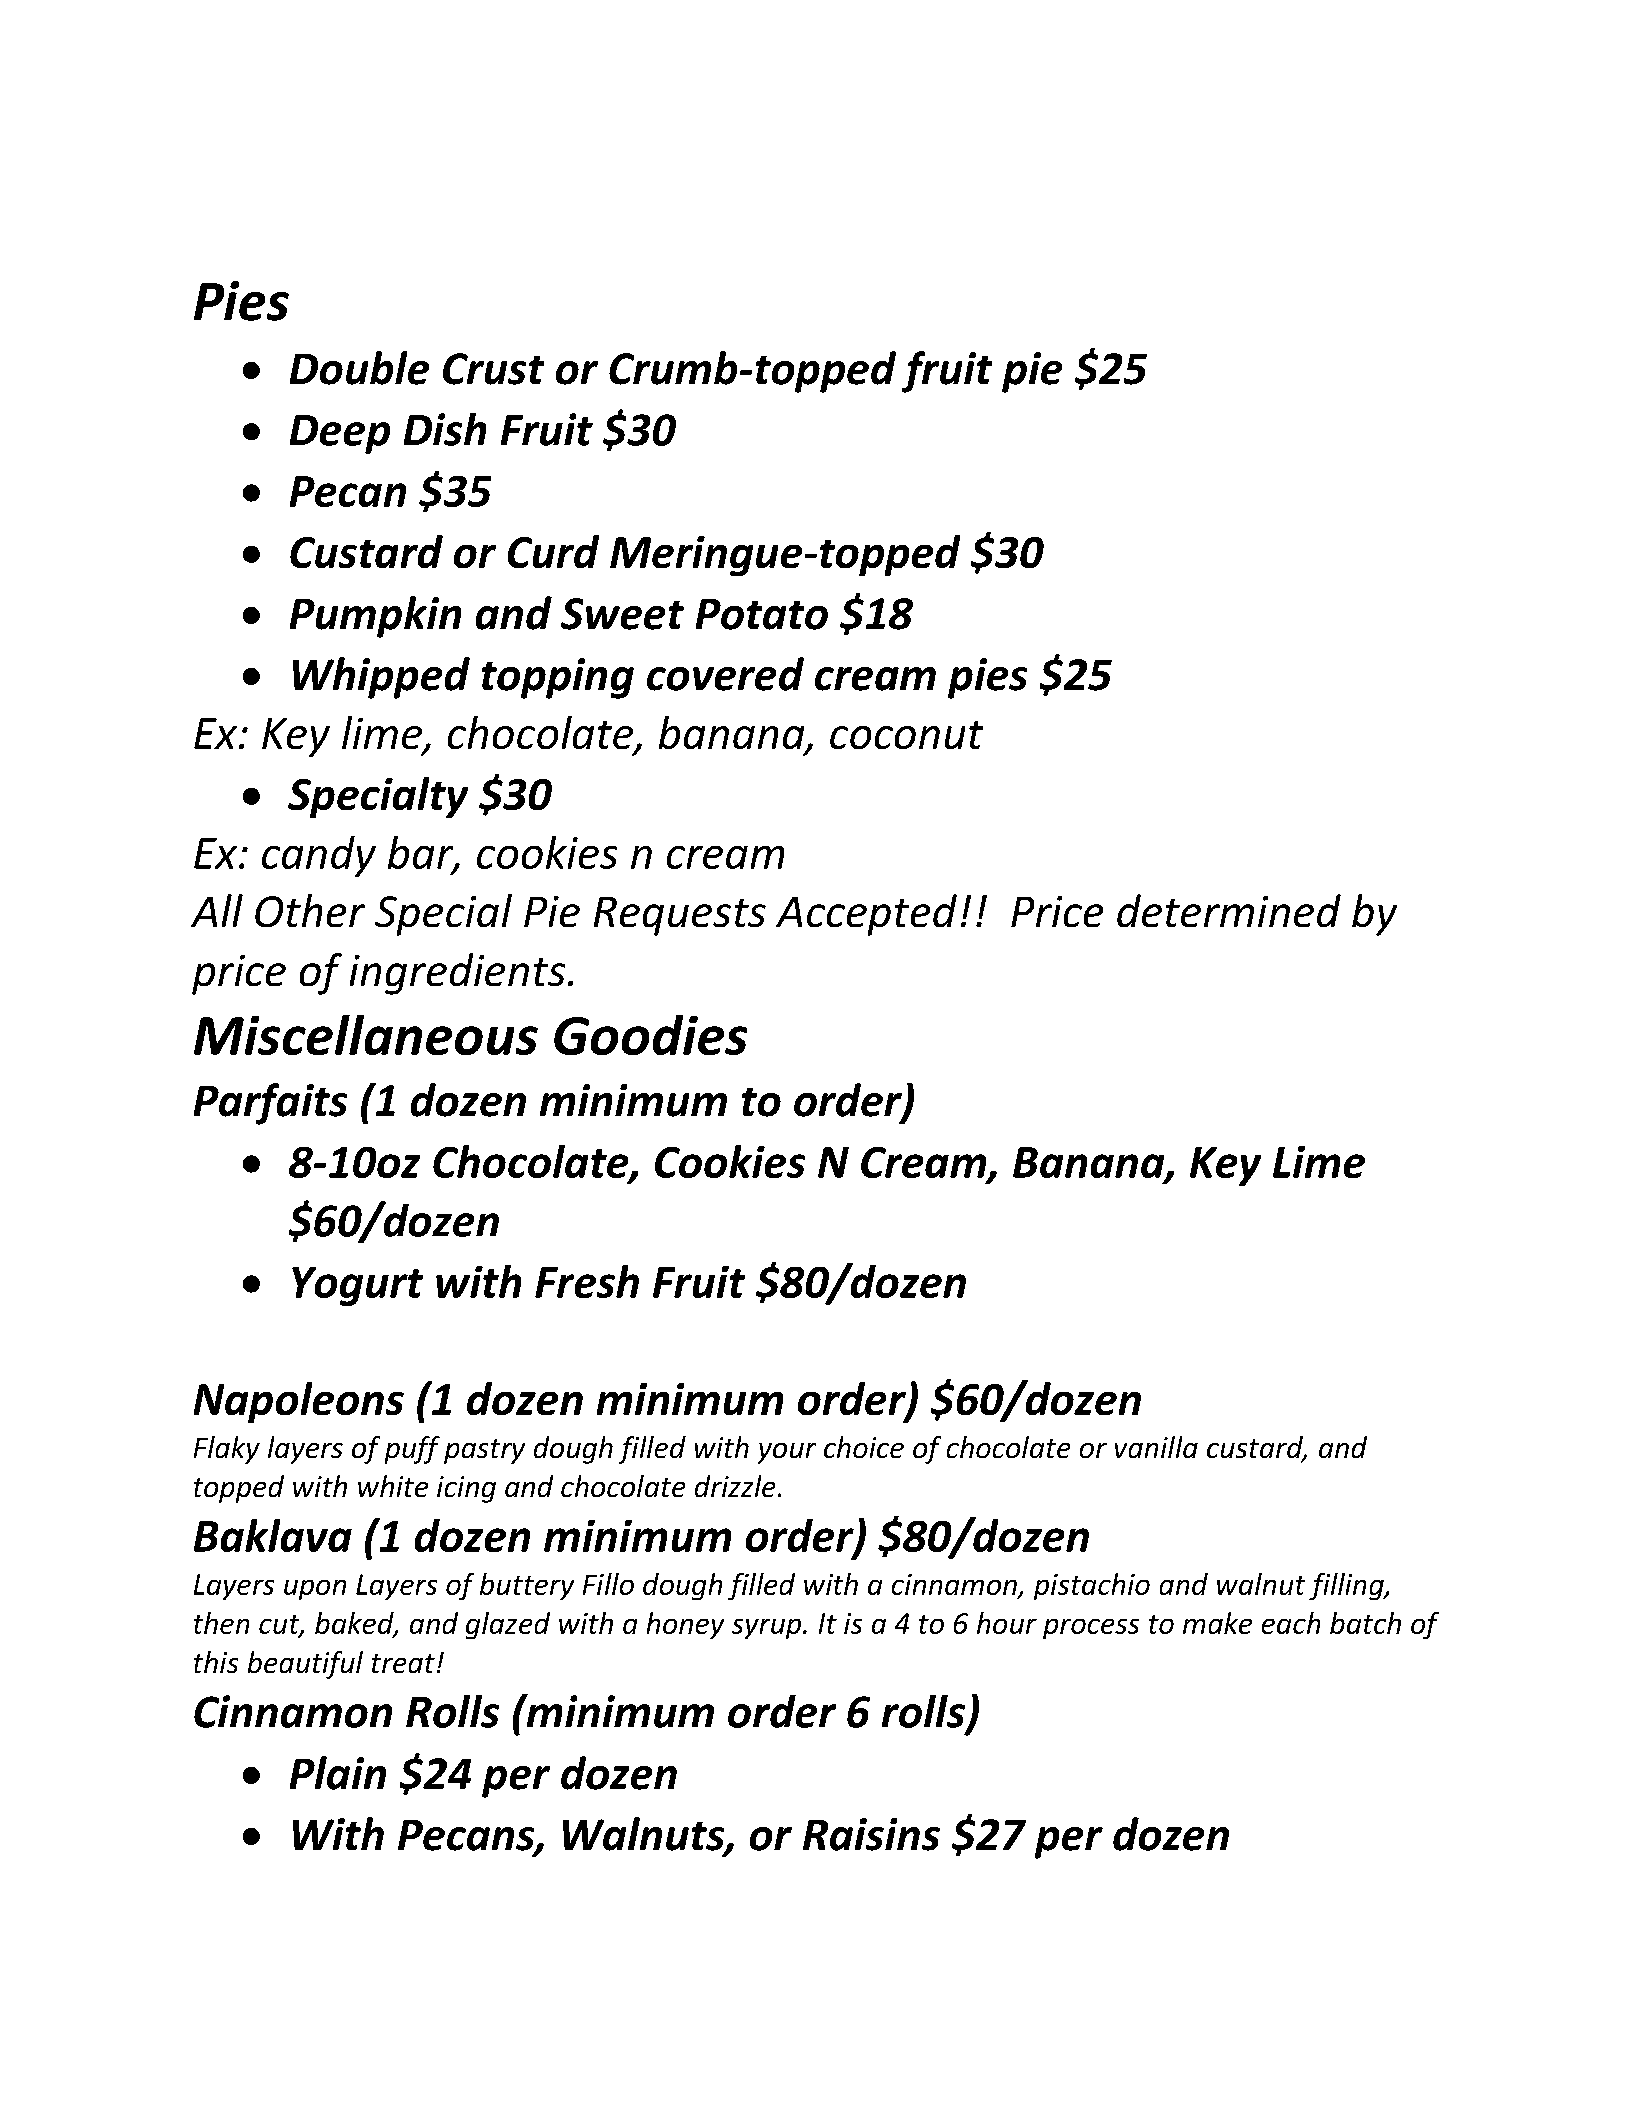 This image has width=1633, height=2114. What do you see at coordinates (1007, 1623) in the image?
I see `hour` at bounding box center [1007, 1623].
